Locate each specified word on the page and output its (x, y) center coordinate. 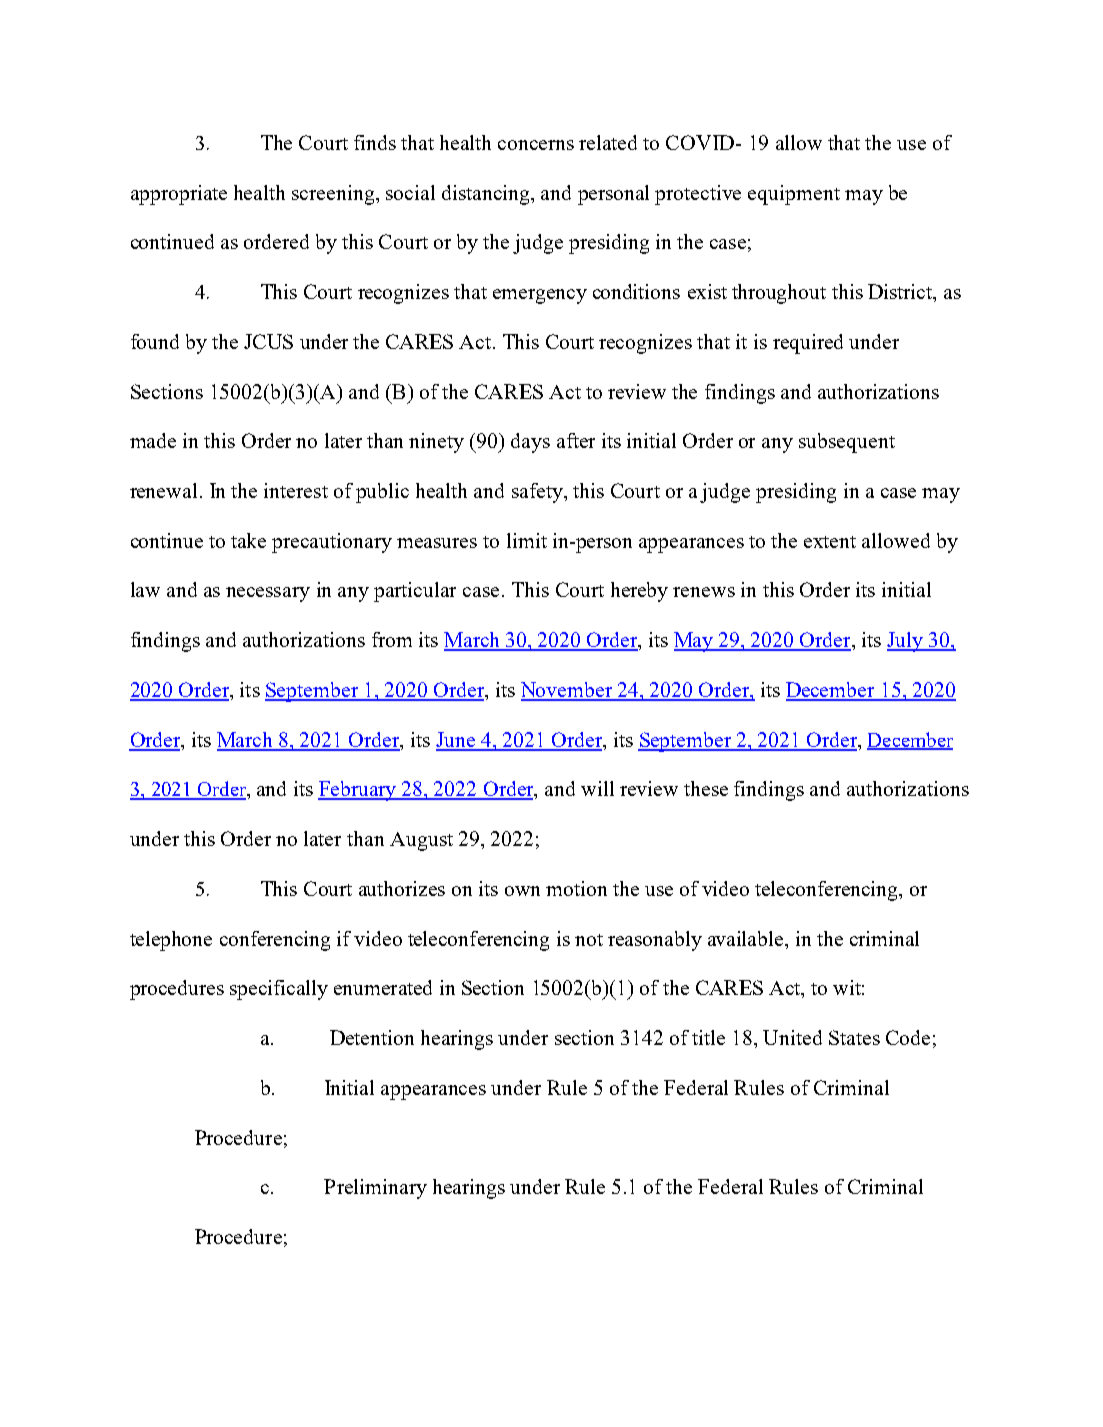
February (358, 791)
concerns (536, 145)
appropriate (179, 195)
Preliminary (375, 1189)
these (706, 788)
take (248, 540)
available (747, 938)
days (530, 443)
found (155, 341)
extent (830, 542)
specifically (279, 990)
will (597, 788)
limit (527, 540)
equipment (794, 195)
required (808, 344)
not (589, 940)
